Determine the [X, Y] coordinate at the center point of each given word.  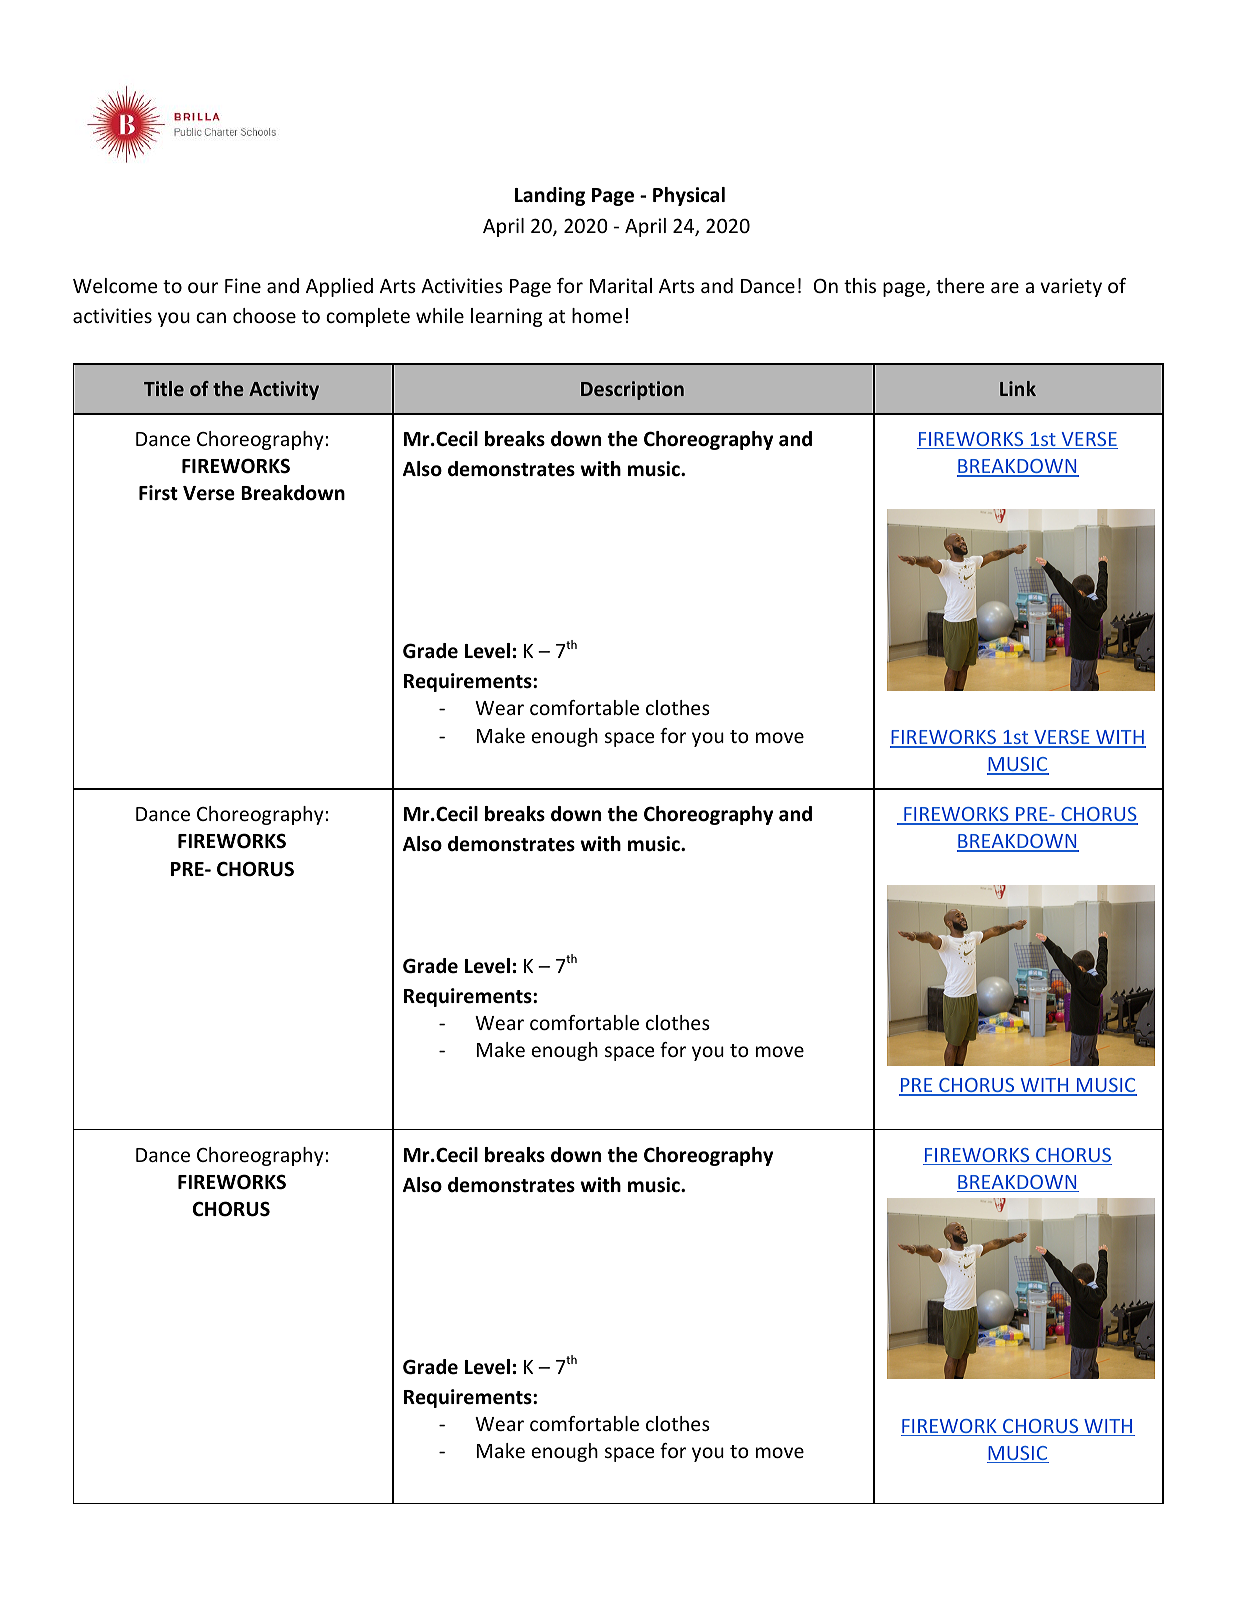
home [597, 315]
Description [632, 390]
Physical [689, 196]
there [960, 285]
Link [1018, 388]
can [211, 317]
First [158, 493]
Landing [550, 196]
